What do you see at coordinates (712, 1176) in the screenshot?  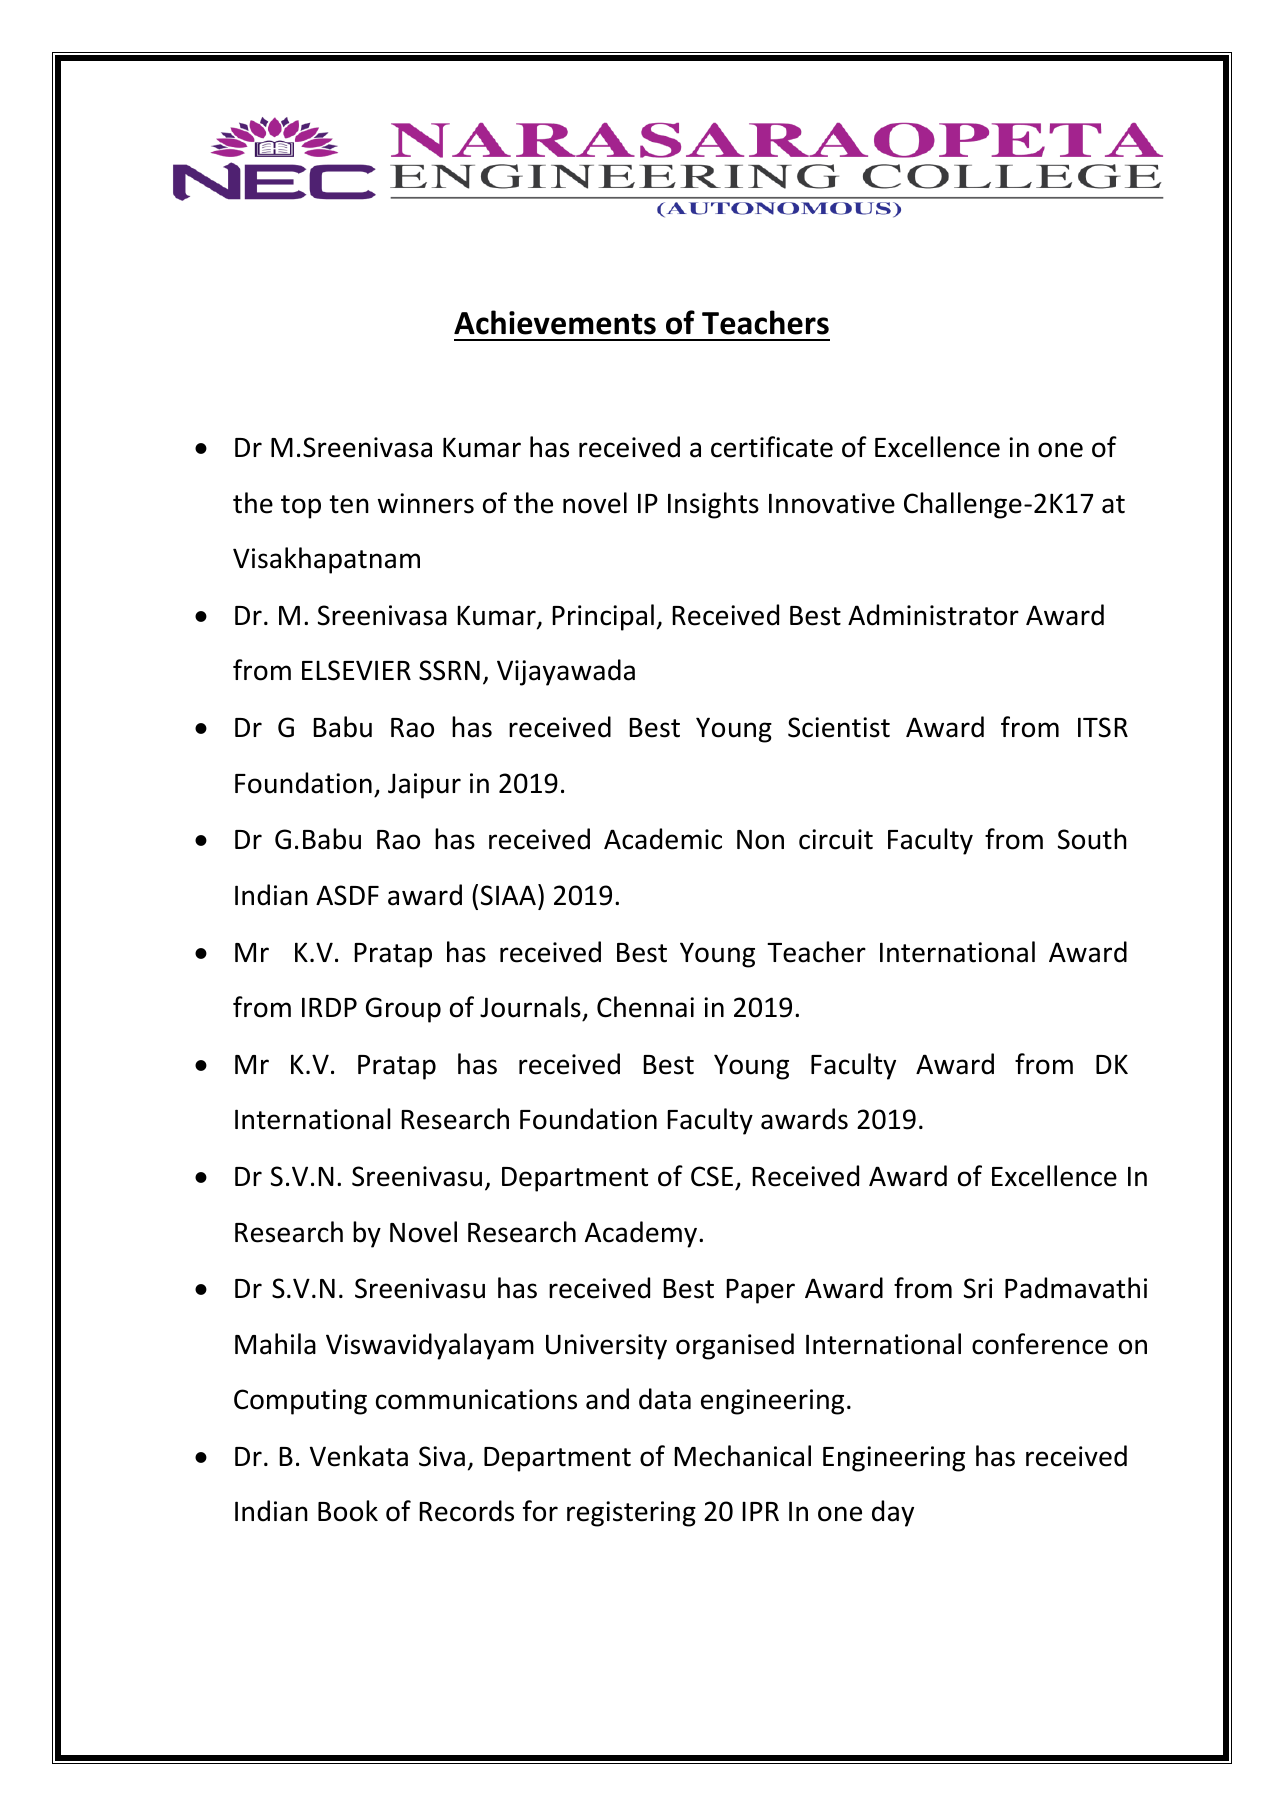 I see `CSE` at bounding box center [712, 1176].
